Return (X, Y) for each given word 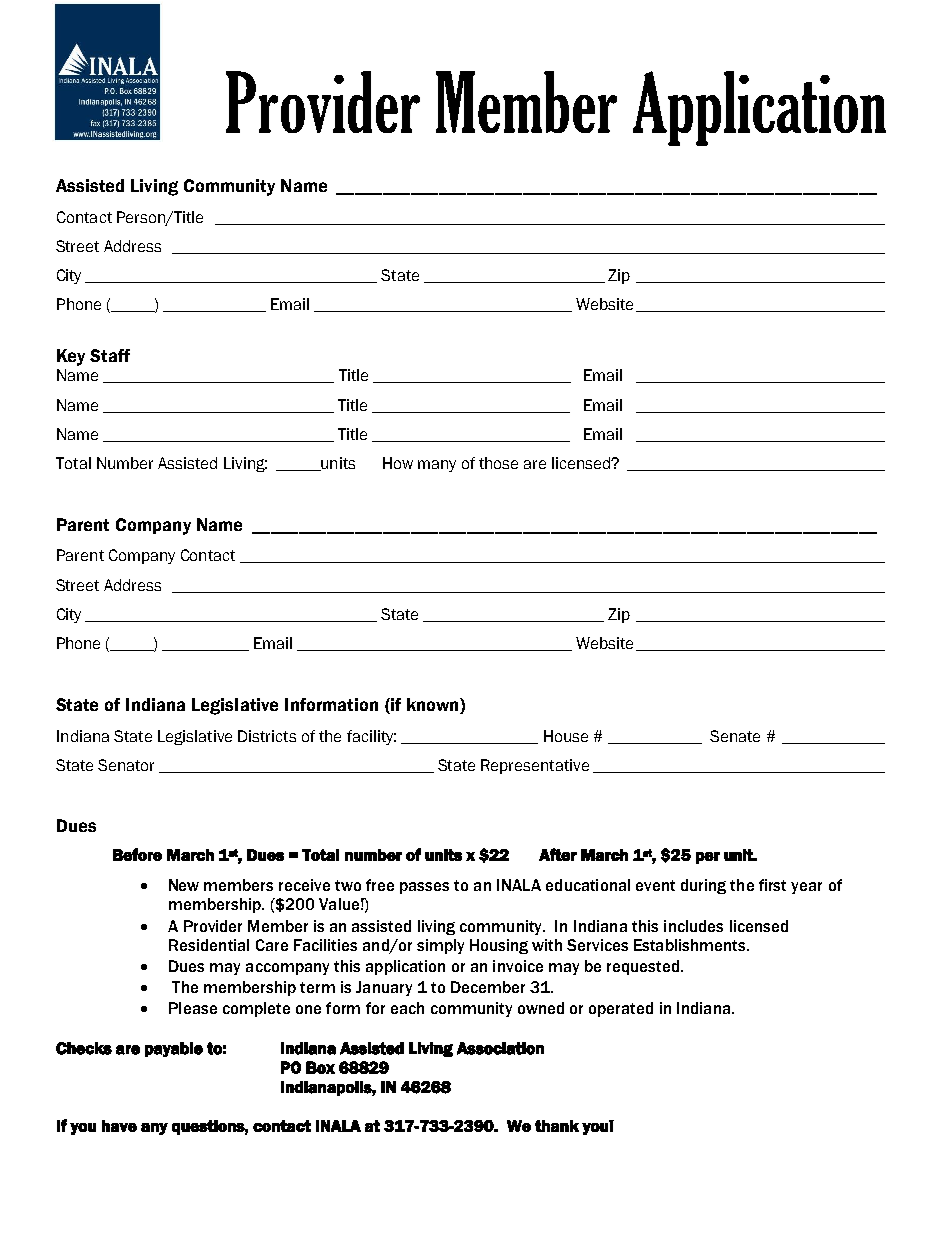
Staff (110, 355)
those (498, 463)
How (398, 463)
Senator (126, 765)
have (119, 1126)
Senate (735, 736)
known (434, 706)
